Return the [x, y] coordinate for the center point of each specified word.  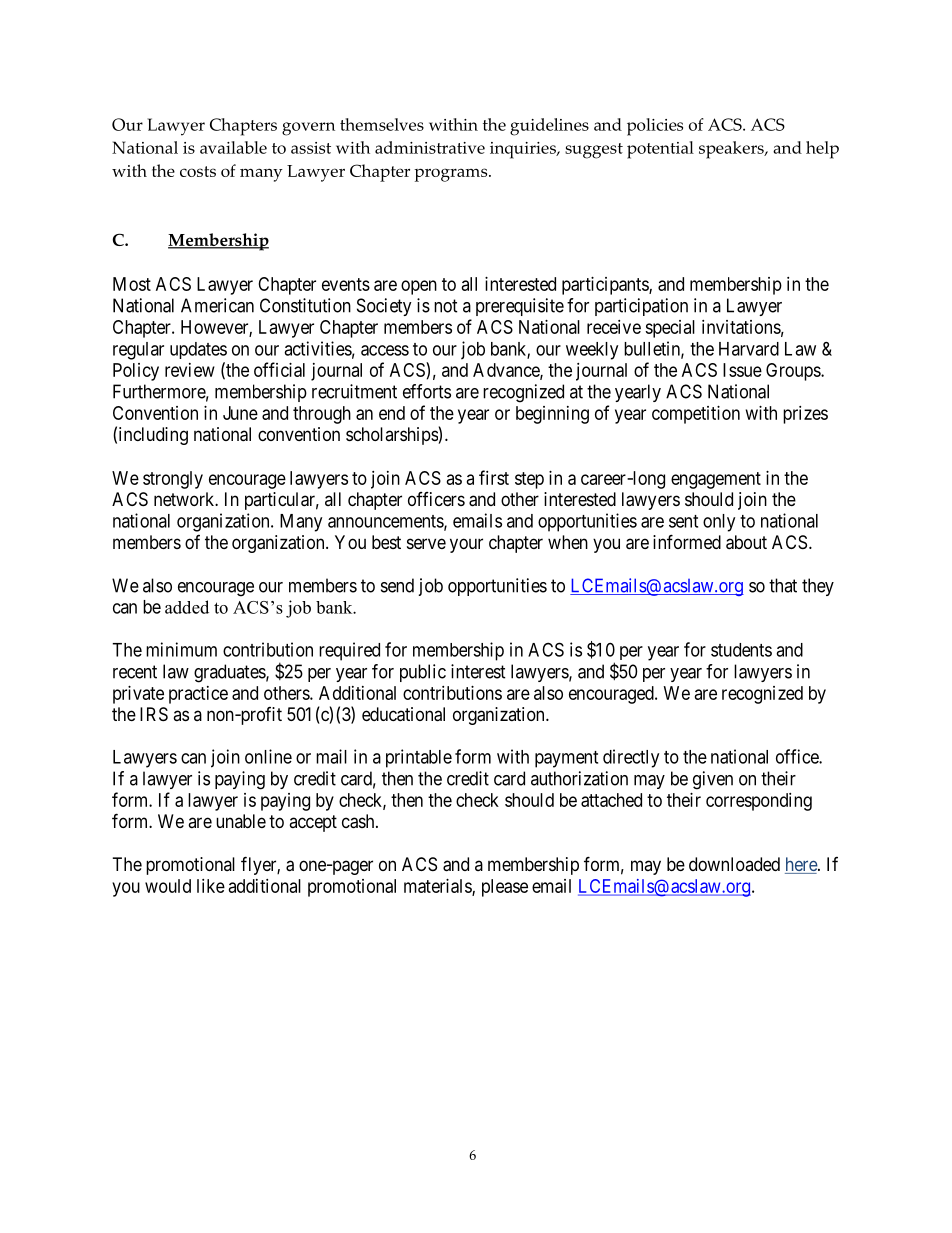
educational [403, 714]
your [466, 545]
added [187, 607]
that [783, 585]
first [494, 477]
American [217, 305]
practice [198, 695]
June [240, 413]
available [233, 147]
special [670, 329]
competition [696, 415]
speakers [732, 150]
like [211, 886]
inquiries [524, 150]
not [446, 306]
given [713, 780]
